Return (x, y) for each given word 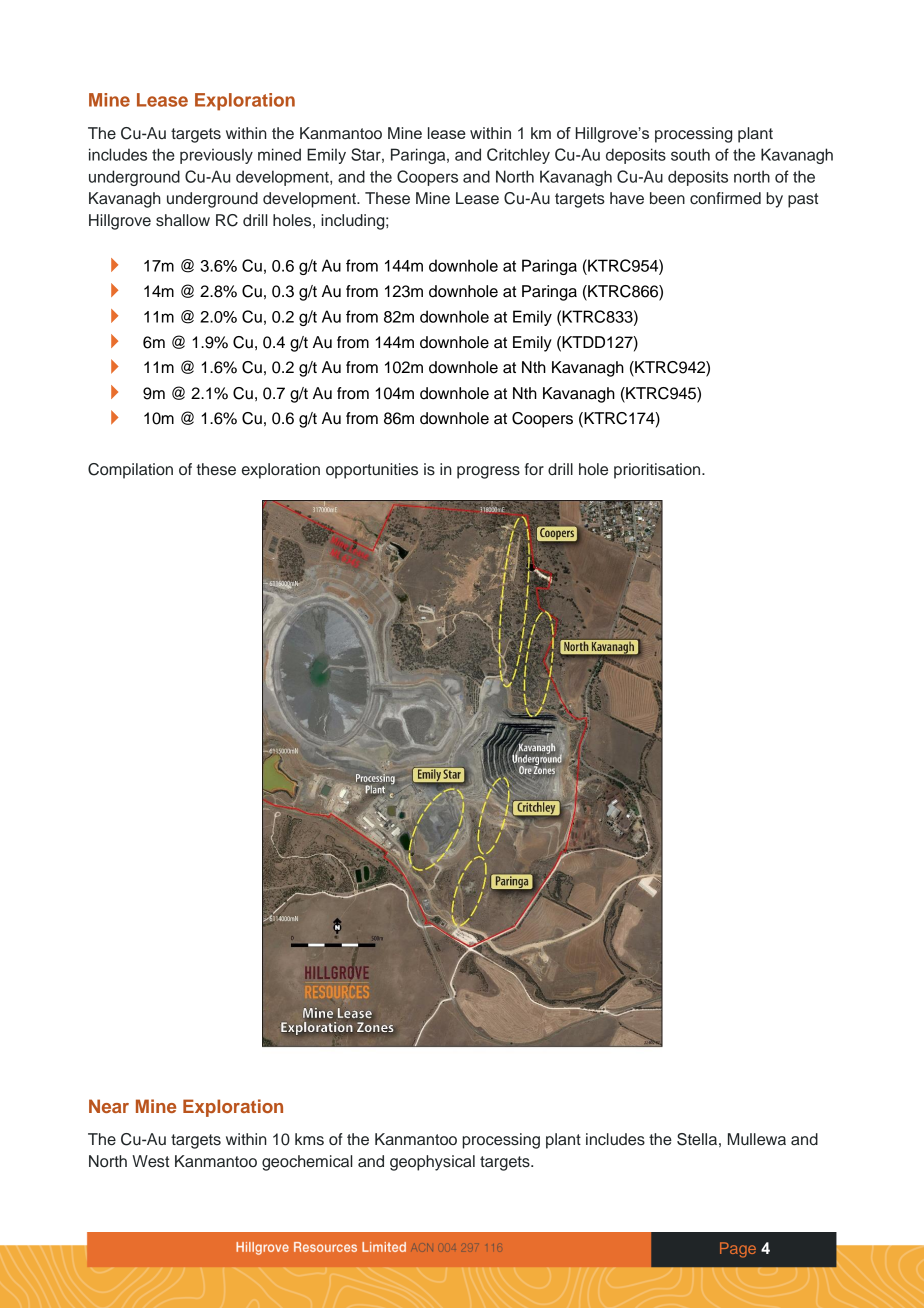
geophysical (432, 1163)
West (150, 1161)
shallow (183, 220)
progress (488, 472)
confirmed (725, 198)
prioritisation (658, 471)
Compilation (130, 471)
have (627, 198)
